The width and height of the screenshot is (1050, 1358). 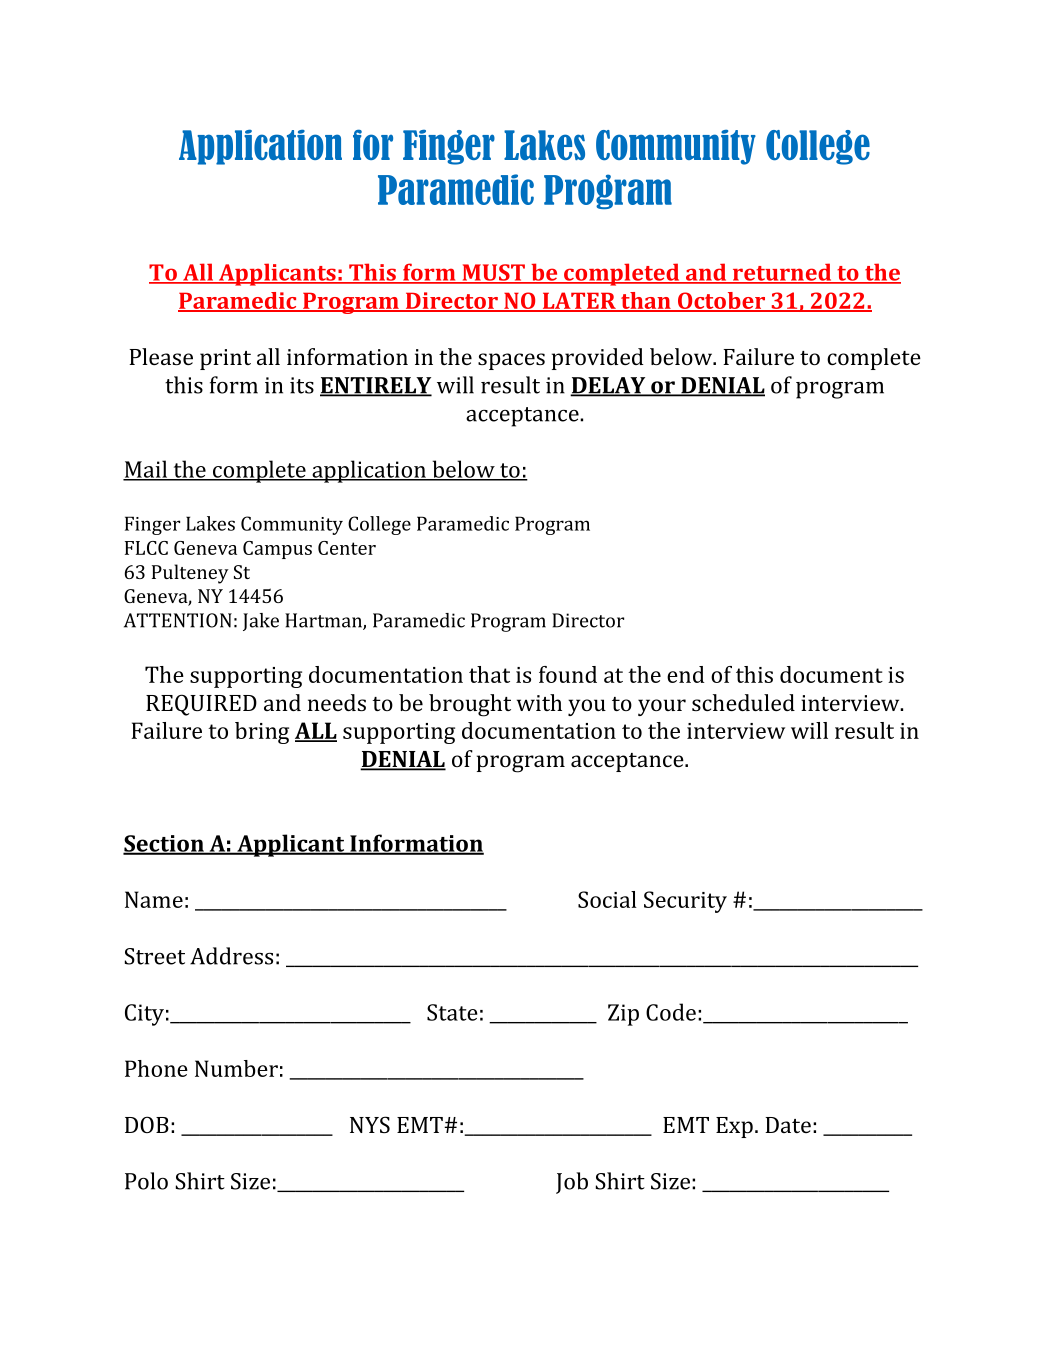 What do you see at coordinates (146, 1181) in the screenshot?
I see `Polo` at bounding box center [146, 1181].
